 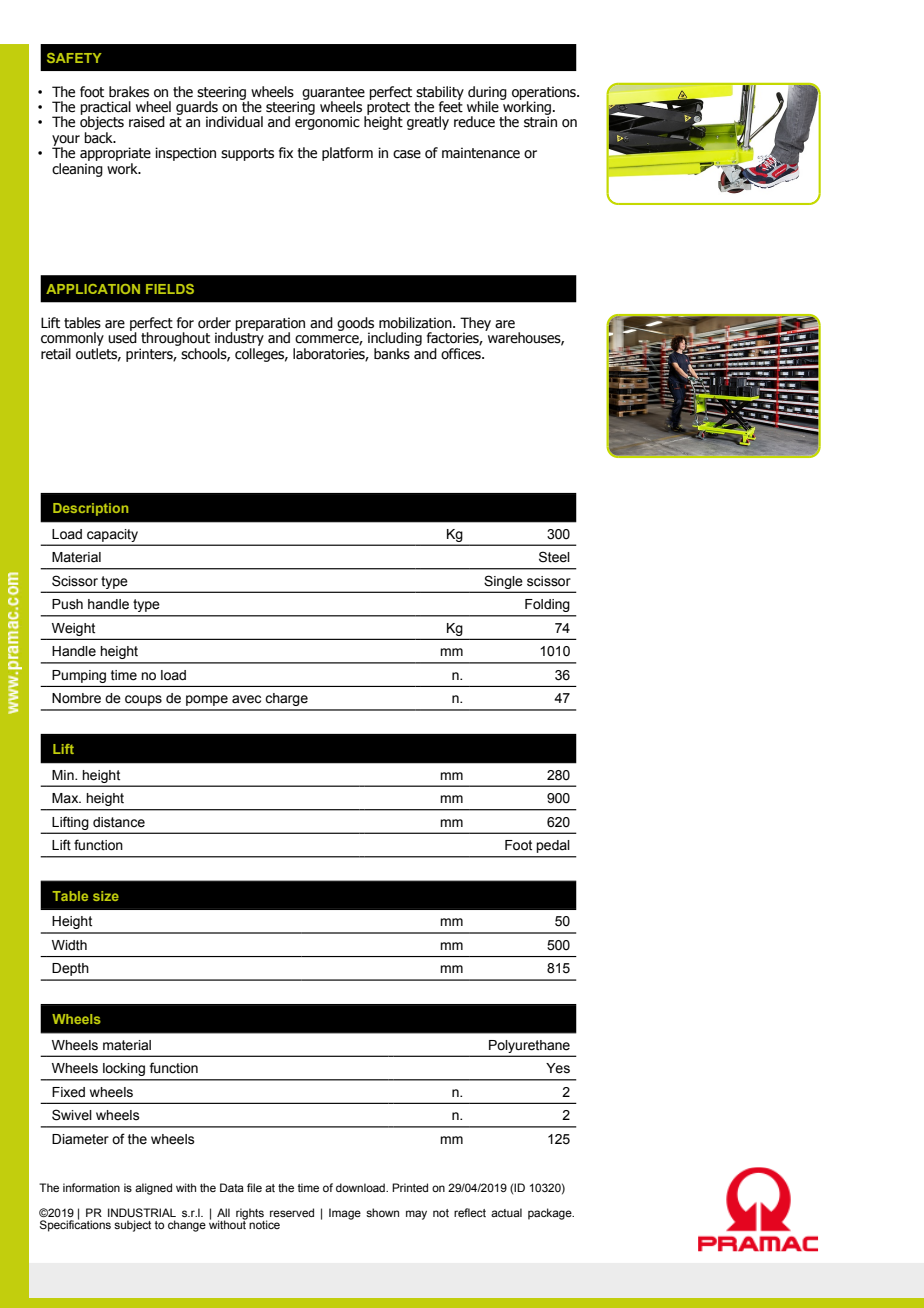 I want to click on during, so click(x=487, y=94).
